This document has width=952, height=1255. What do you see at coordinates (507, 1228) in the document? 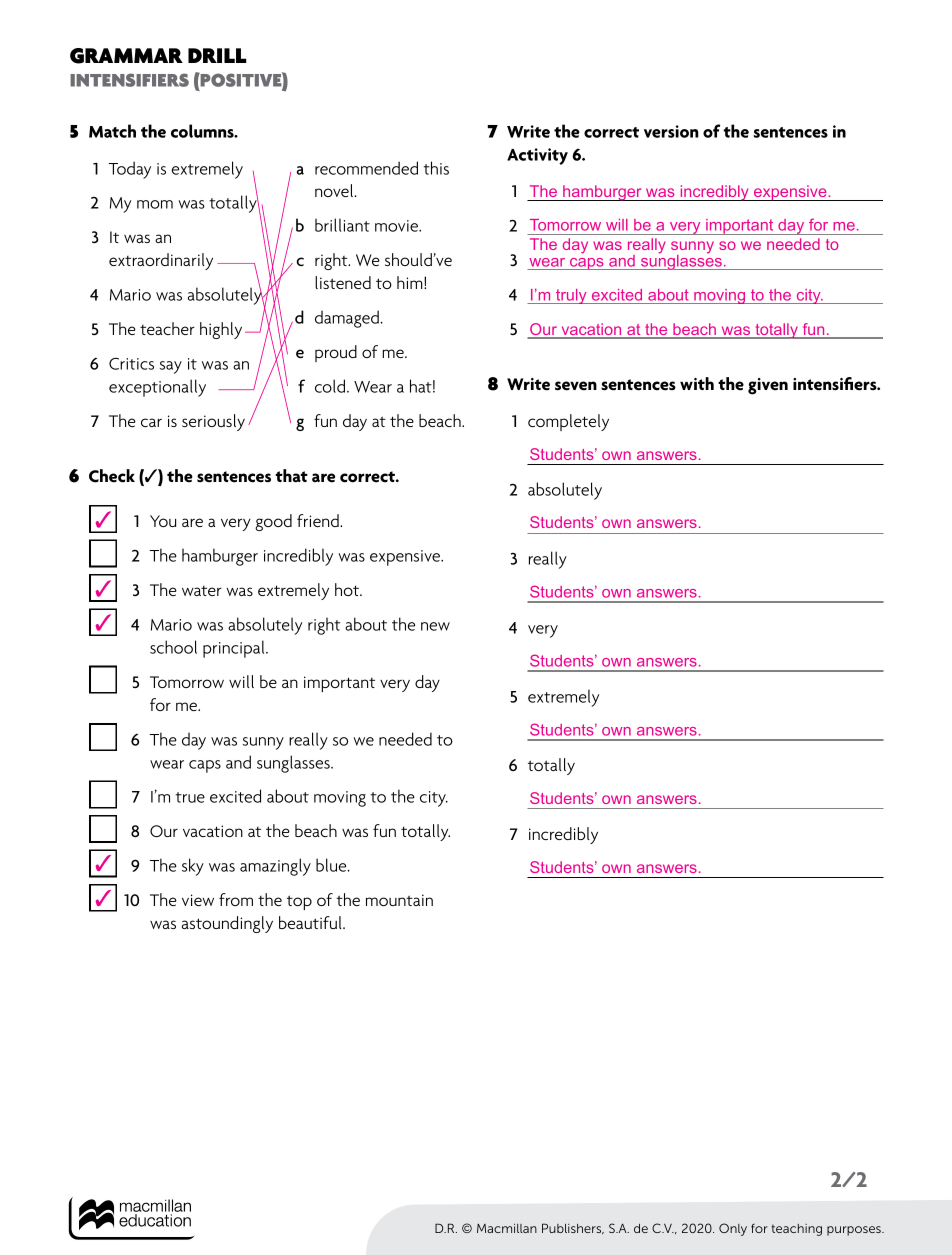
I see `Macmillan` at bounding box center [507, 1228].
